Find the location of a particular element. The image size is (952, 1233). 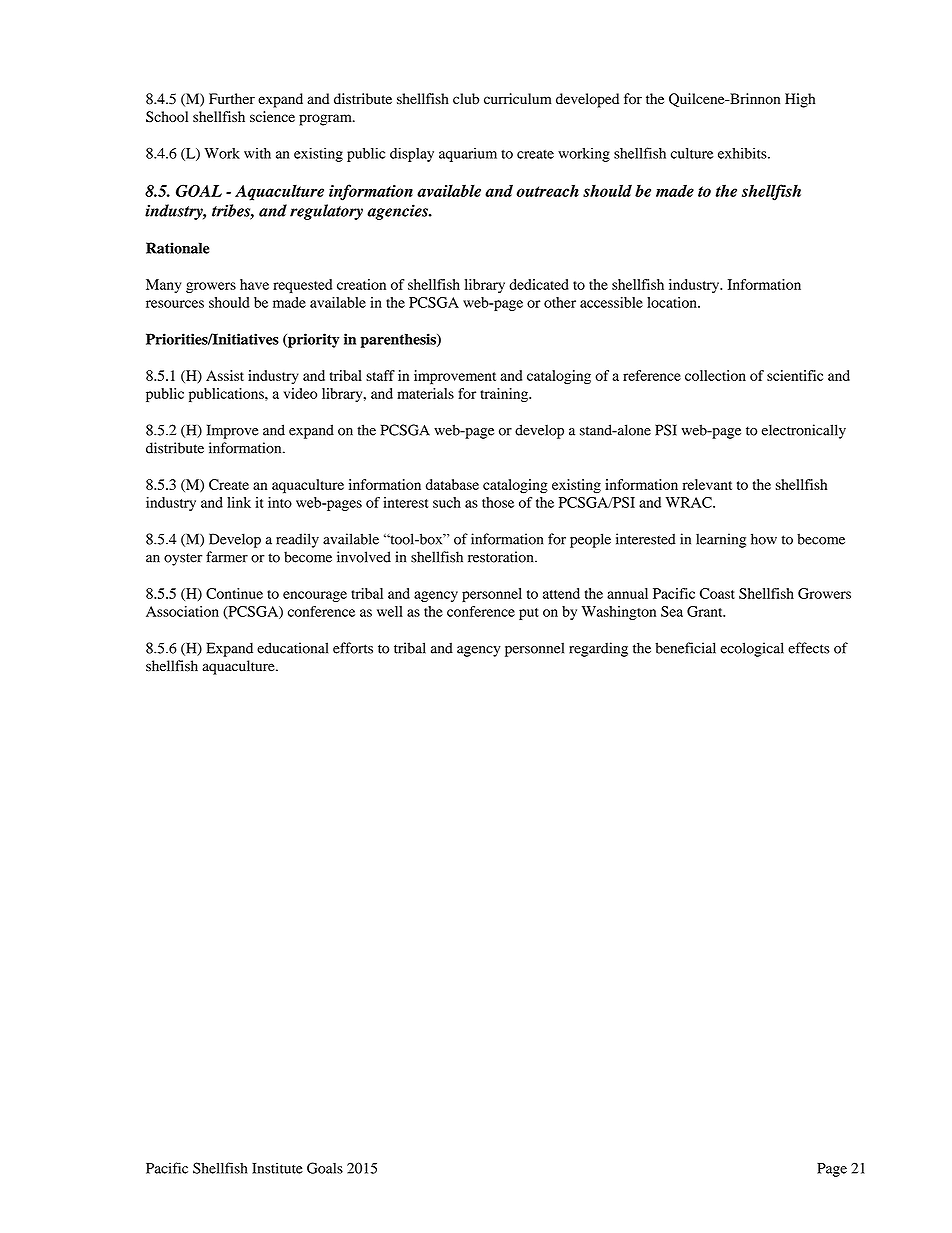

exhibits is located at coordinates (743, 153).
